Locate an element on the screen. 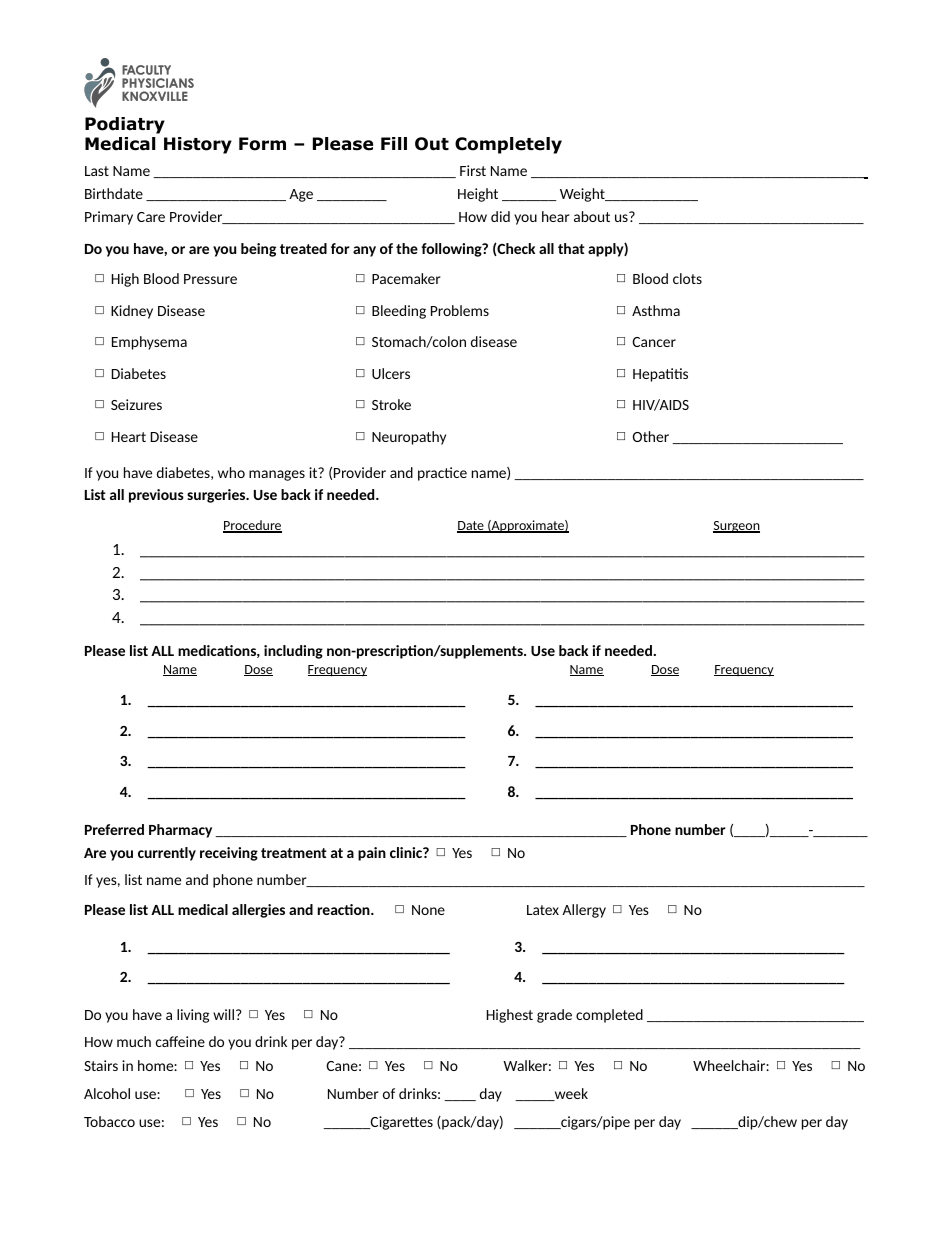 This screenshot has width=952, height=1233. grade is located at coordinates (554, 1016).
